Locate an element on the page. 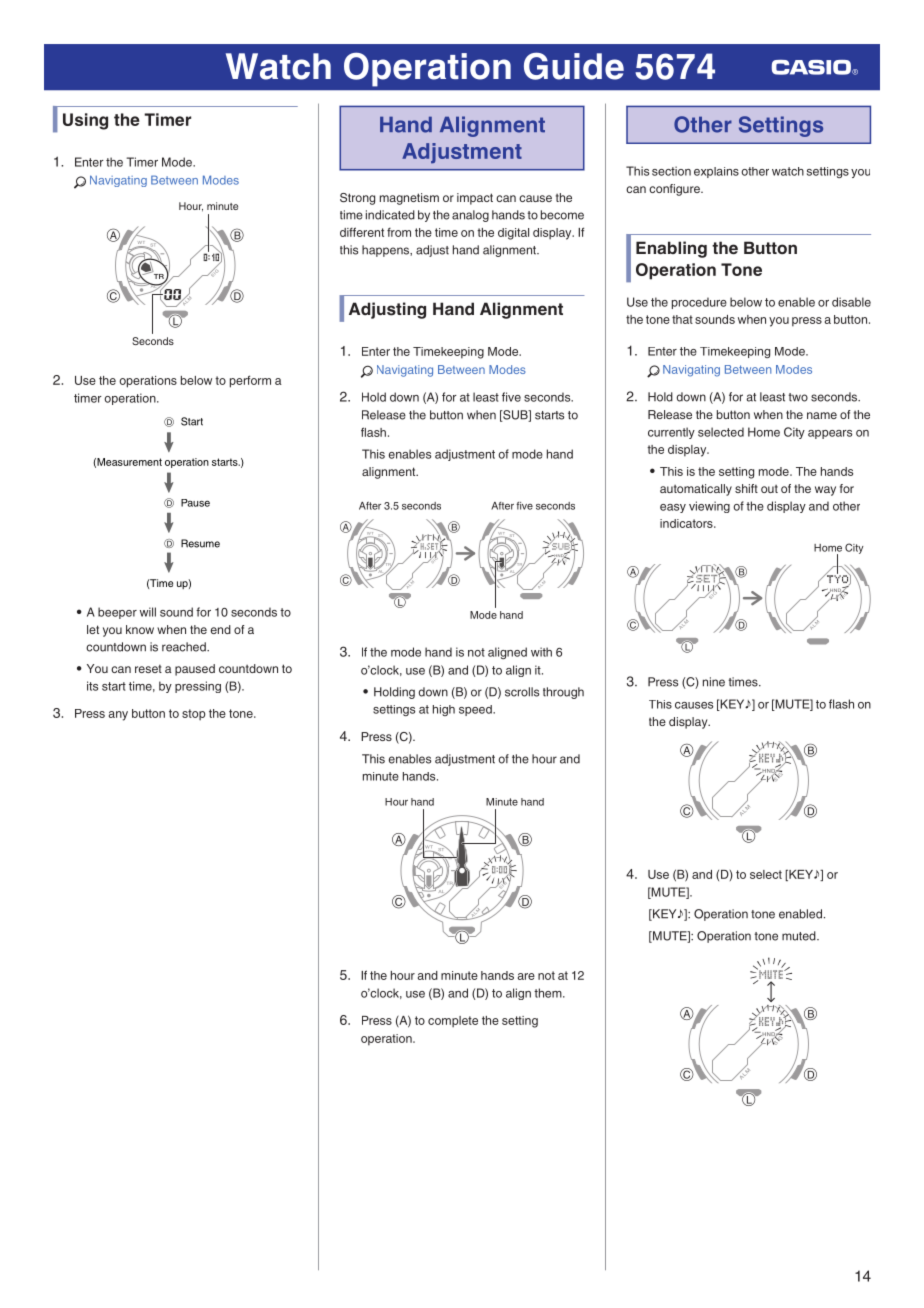 The width and height of the page is (924, 1308). them is located at coordinates (549, 993).
